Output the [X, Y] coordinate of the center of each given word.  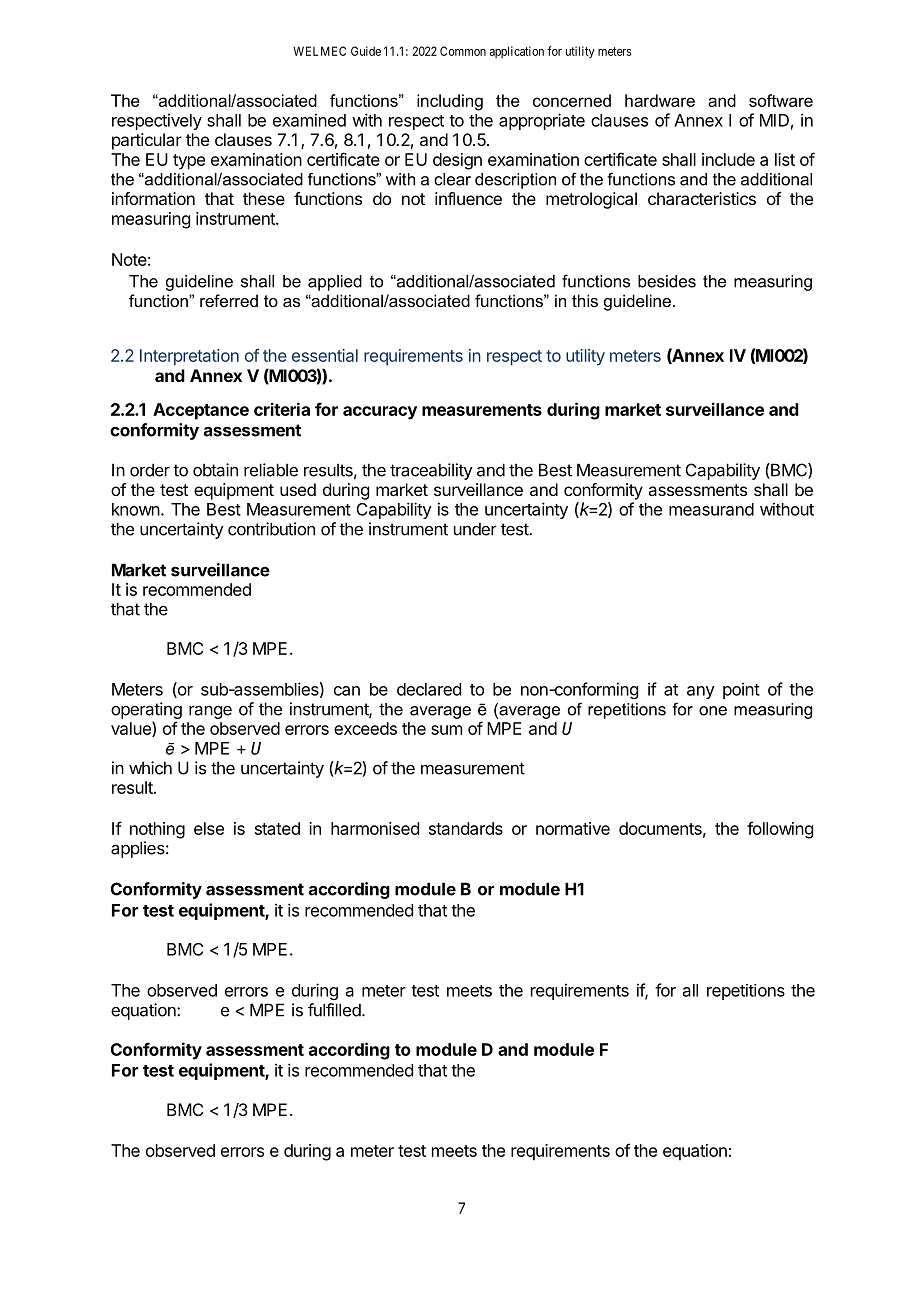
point [741, 690]
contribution [271, 529]
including [450, 102]
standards [466, 828]
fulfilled [334, 1010]
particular [147, 141]
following [780, 830]
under [475, 529]
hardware [660, 100]
